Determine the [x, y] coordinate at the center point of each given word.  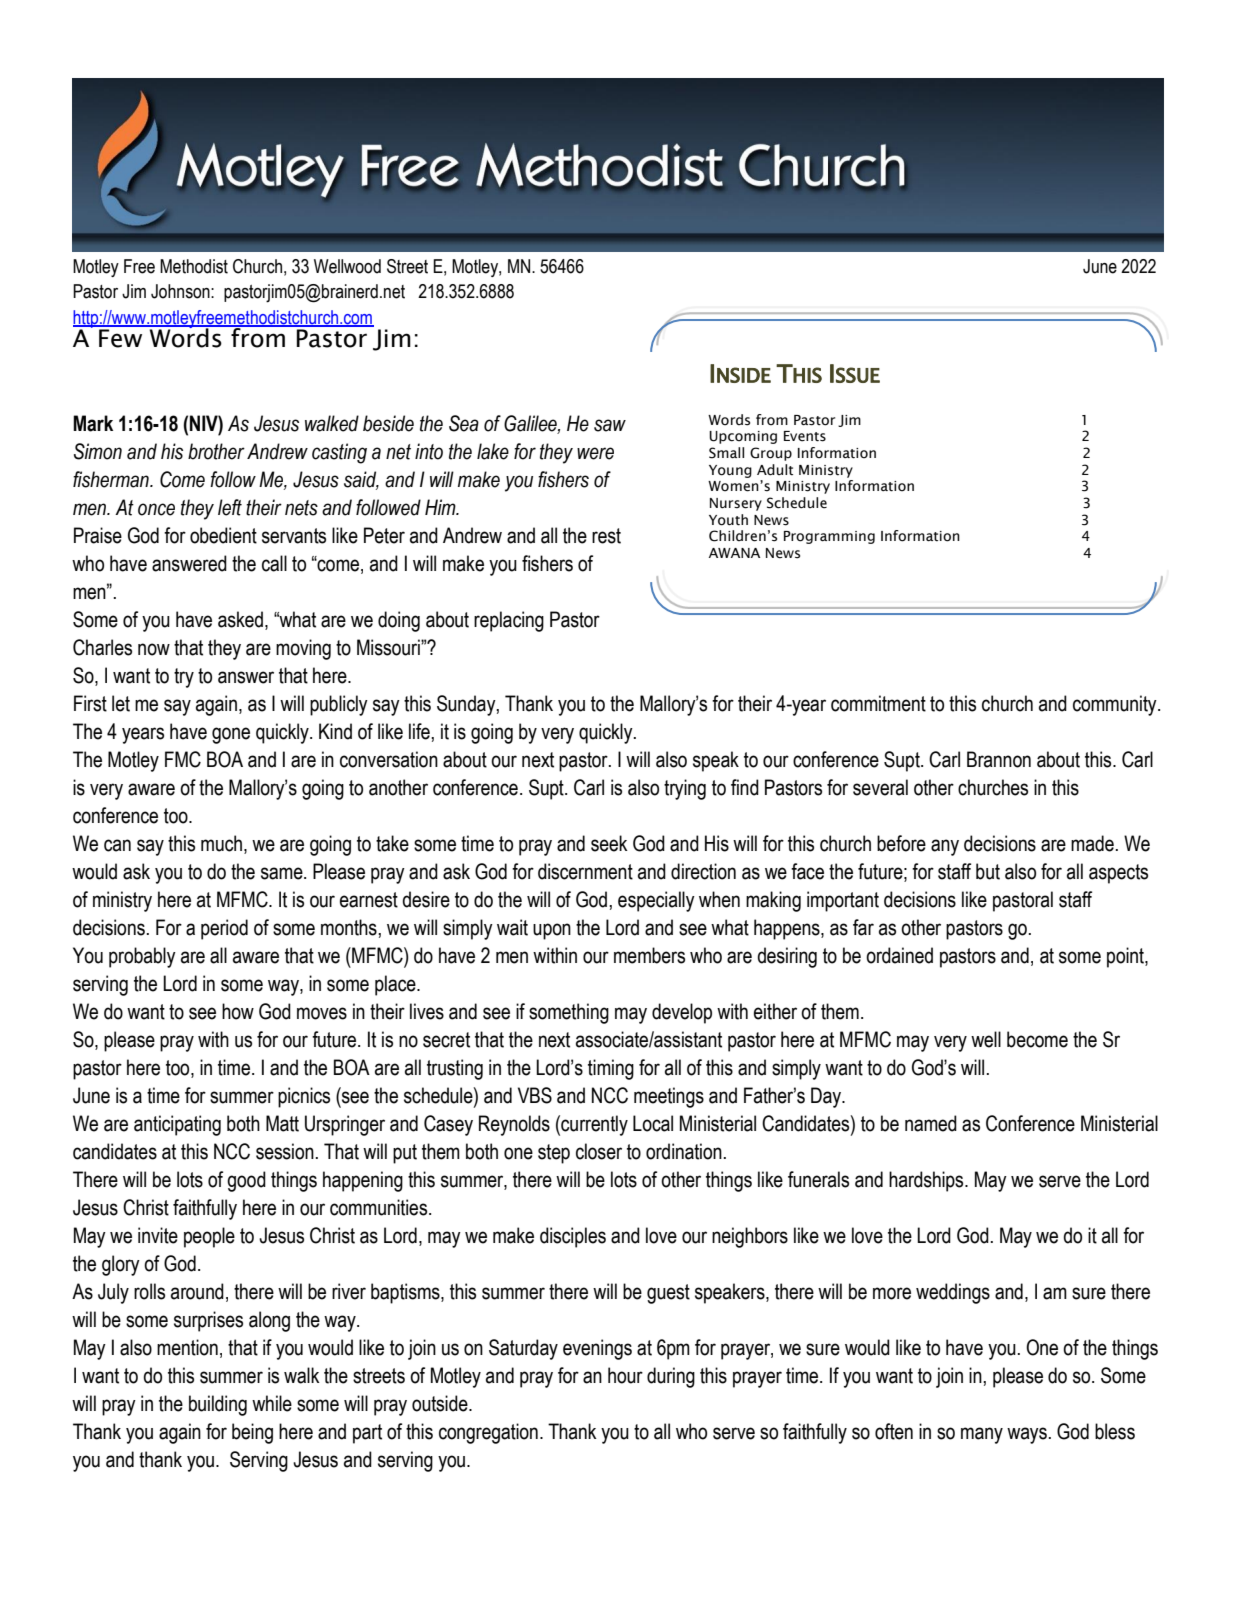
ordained [899, 955]
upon [552, 931]
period [224, 929]
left [230, 507]
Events [805, 436]
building [218, 1405]
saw [610, 425]
